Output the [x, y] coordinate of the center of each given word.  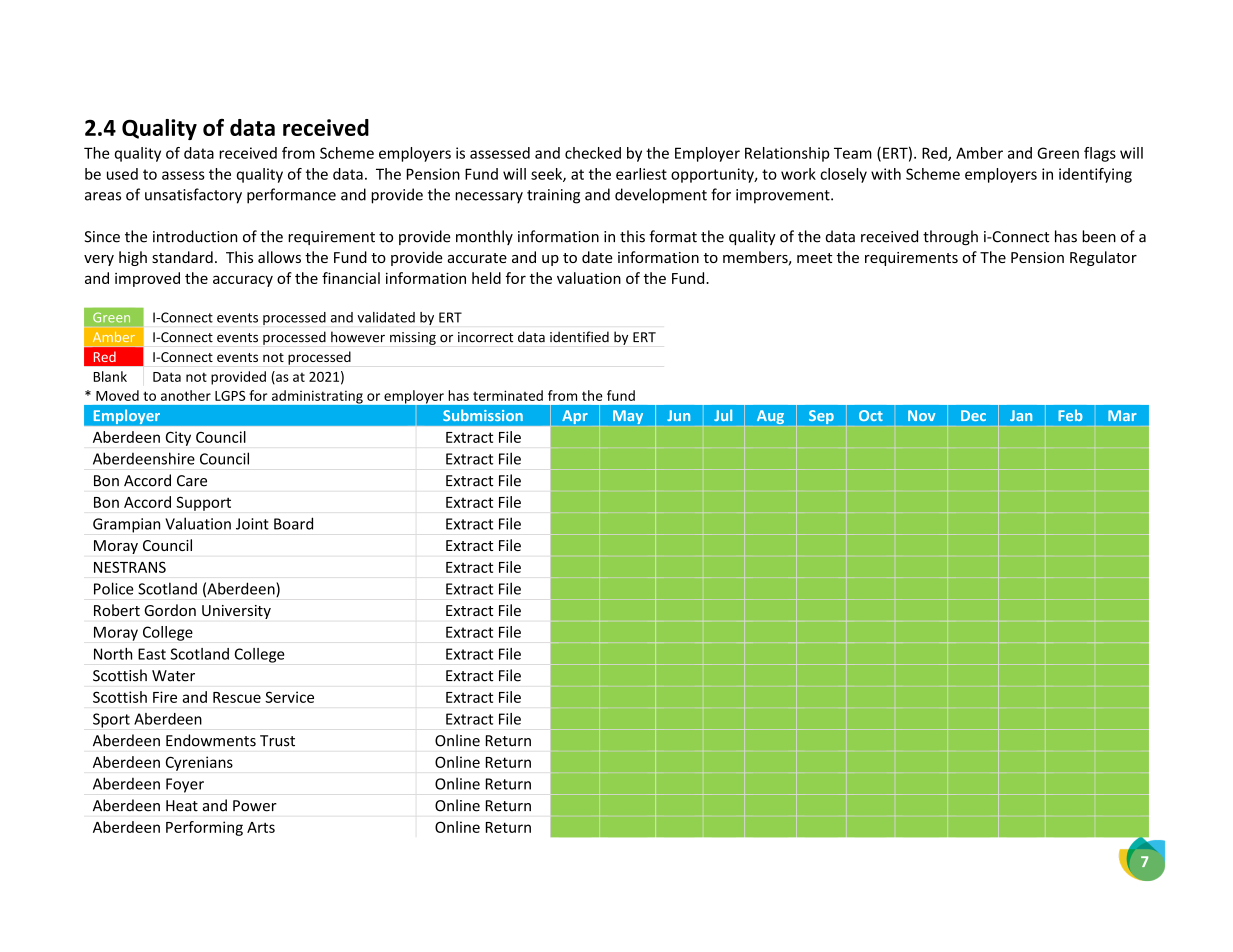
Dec [973, 415]
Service [289, 697]
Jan [1021, 415]
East [152, 654]
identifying [1095, 175]
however [358, 337]
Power [255, 806]
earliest [641, 174]
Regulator [1103, 258]
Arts [261, 827]
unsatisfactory [193, 196]
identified [579, 337]
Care [192, 481]
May [628, 417]
